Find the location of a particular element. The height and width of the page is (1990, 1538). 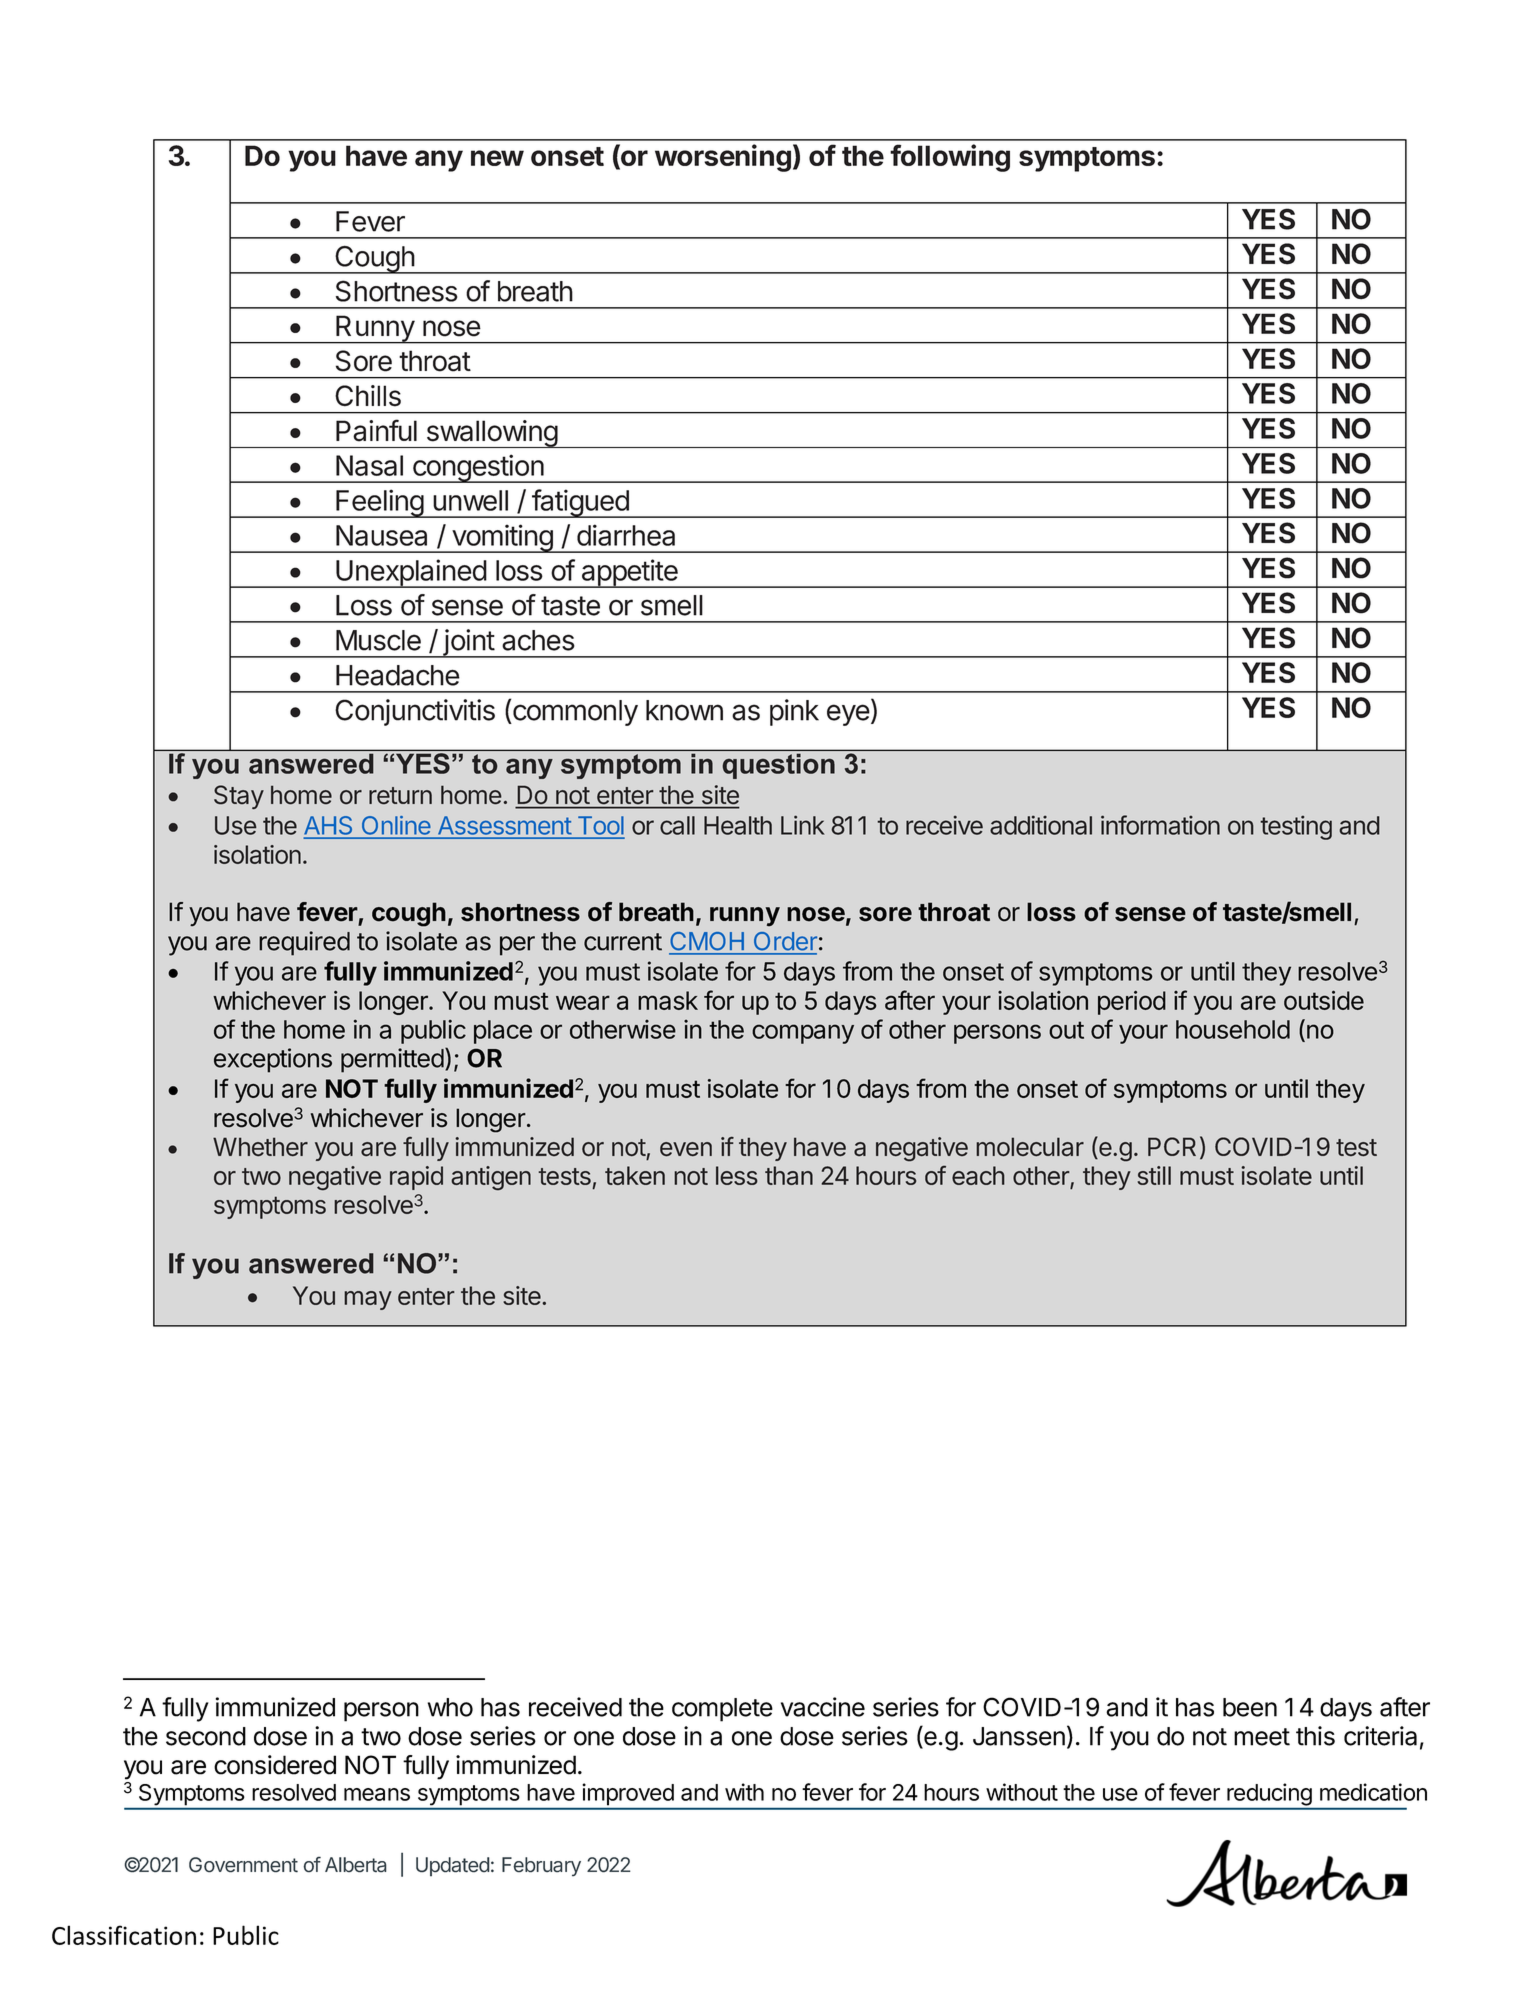

Muscle is located at coordinates (378, 640).
